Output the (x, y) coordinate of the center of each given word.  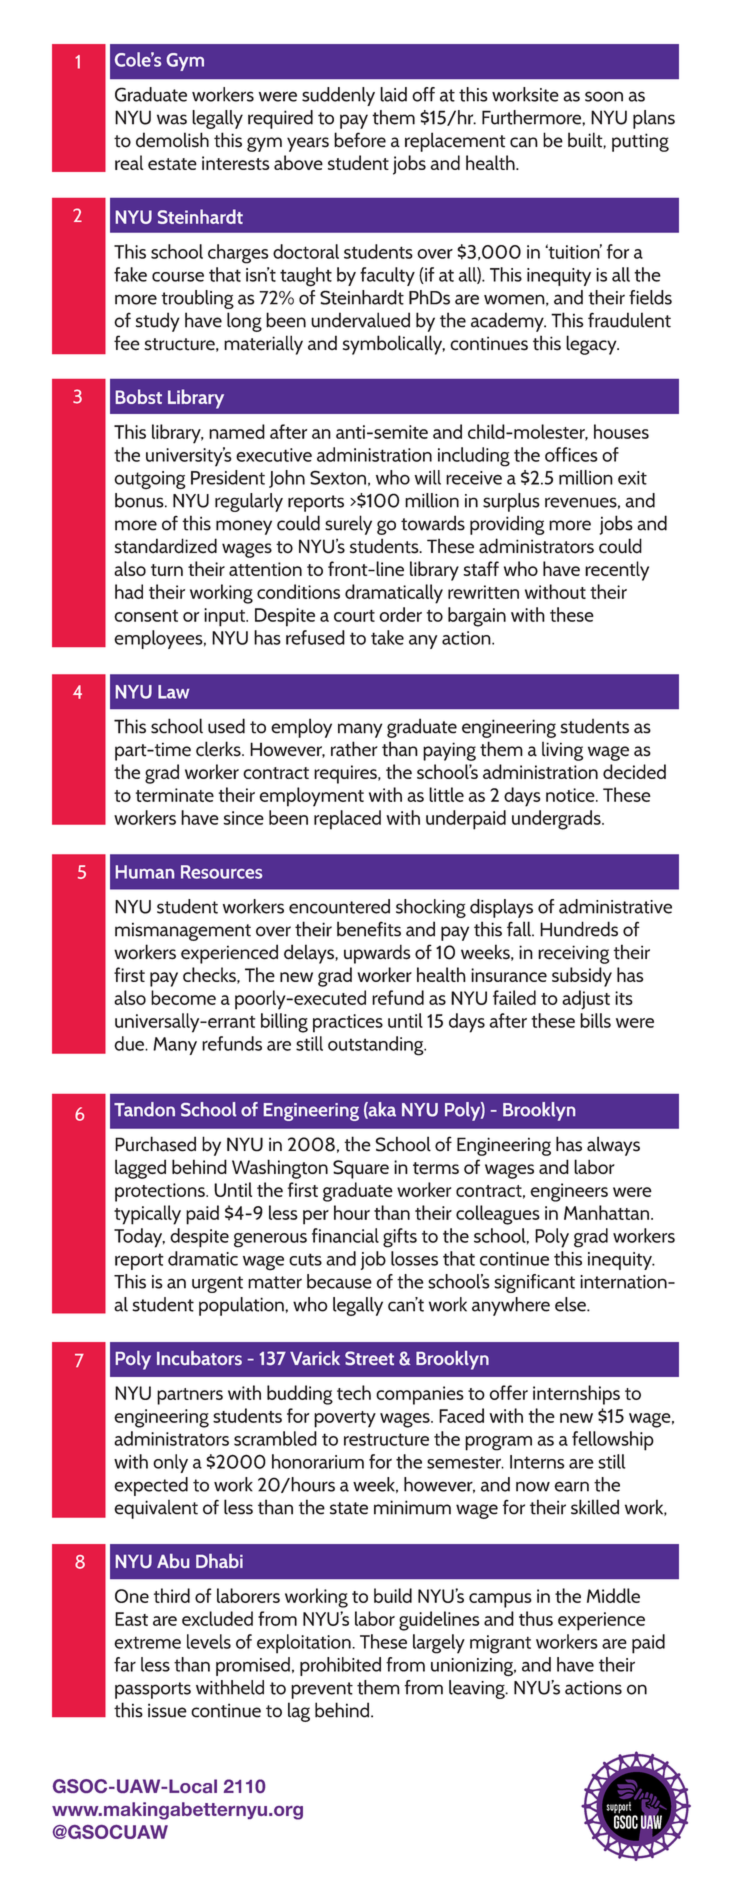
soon (604, 96)
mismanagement (183, 931)
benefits (369, 929)
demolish (172, 140)
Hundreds (579, 929)
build (393, 1595)
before (360, 140)
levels (209, 1641)
